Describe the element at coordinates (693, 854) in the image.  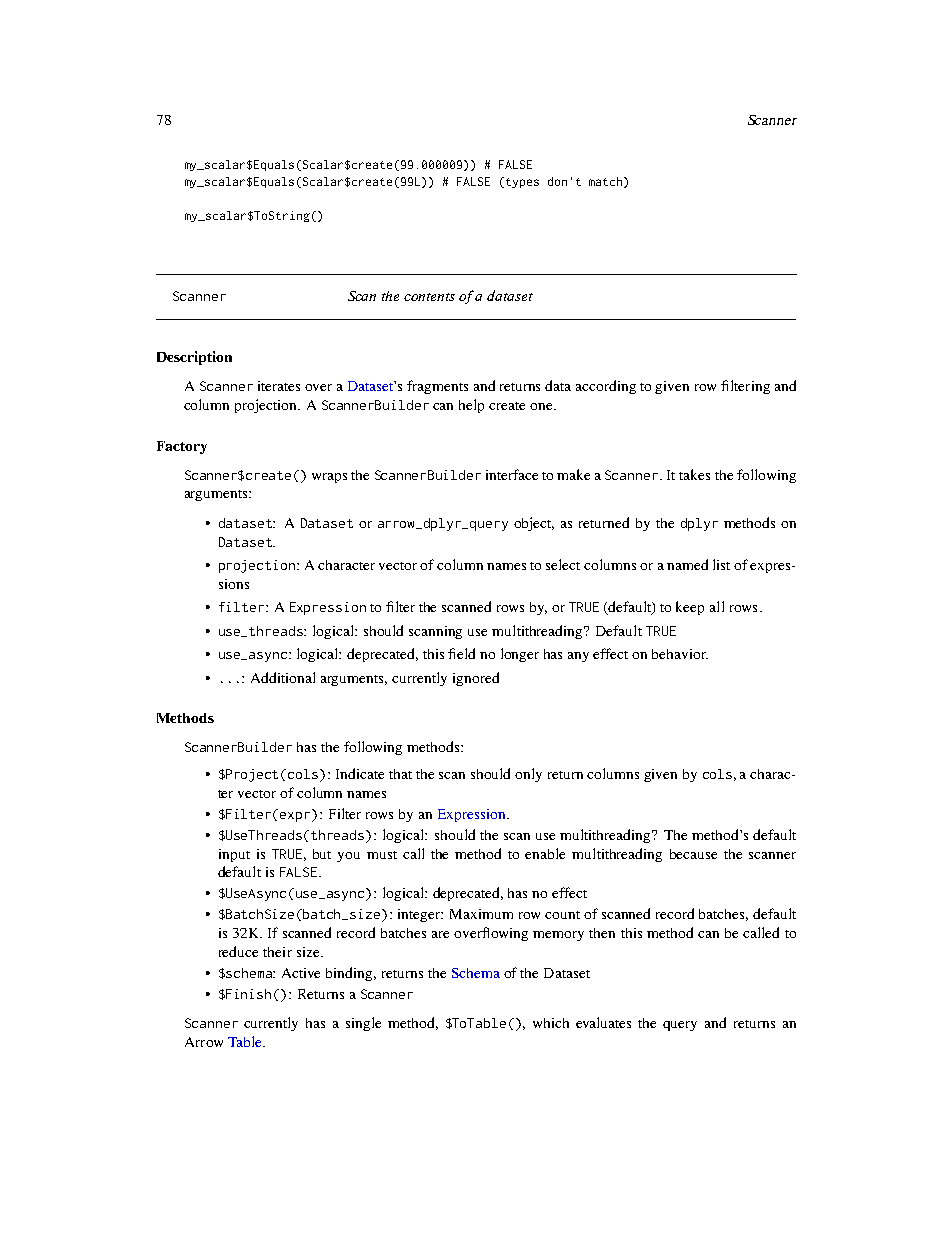
I see `because` at that location.
